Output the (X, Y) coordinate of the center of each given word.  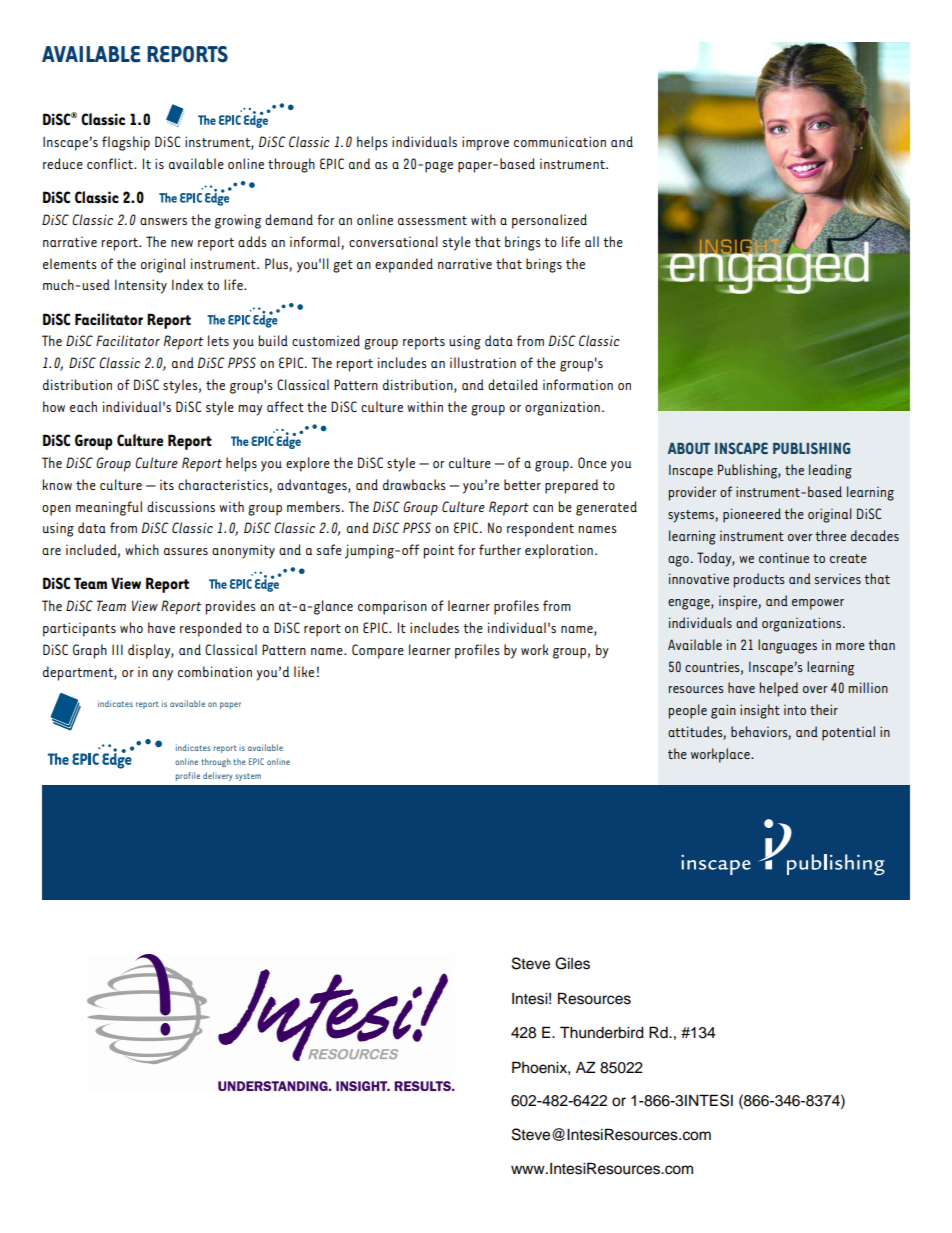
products (759, 580)
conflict (111, 163)
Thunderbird (602, 1032)
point (439, 551)
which (142, 549)
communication (560, 141)
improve (485, 143)
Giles (572, 963)
